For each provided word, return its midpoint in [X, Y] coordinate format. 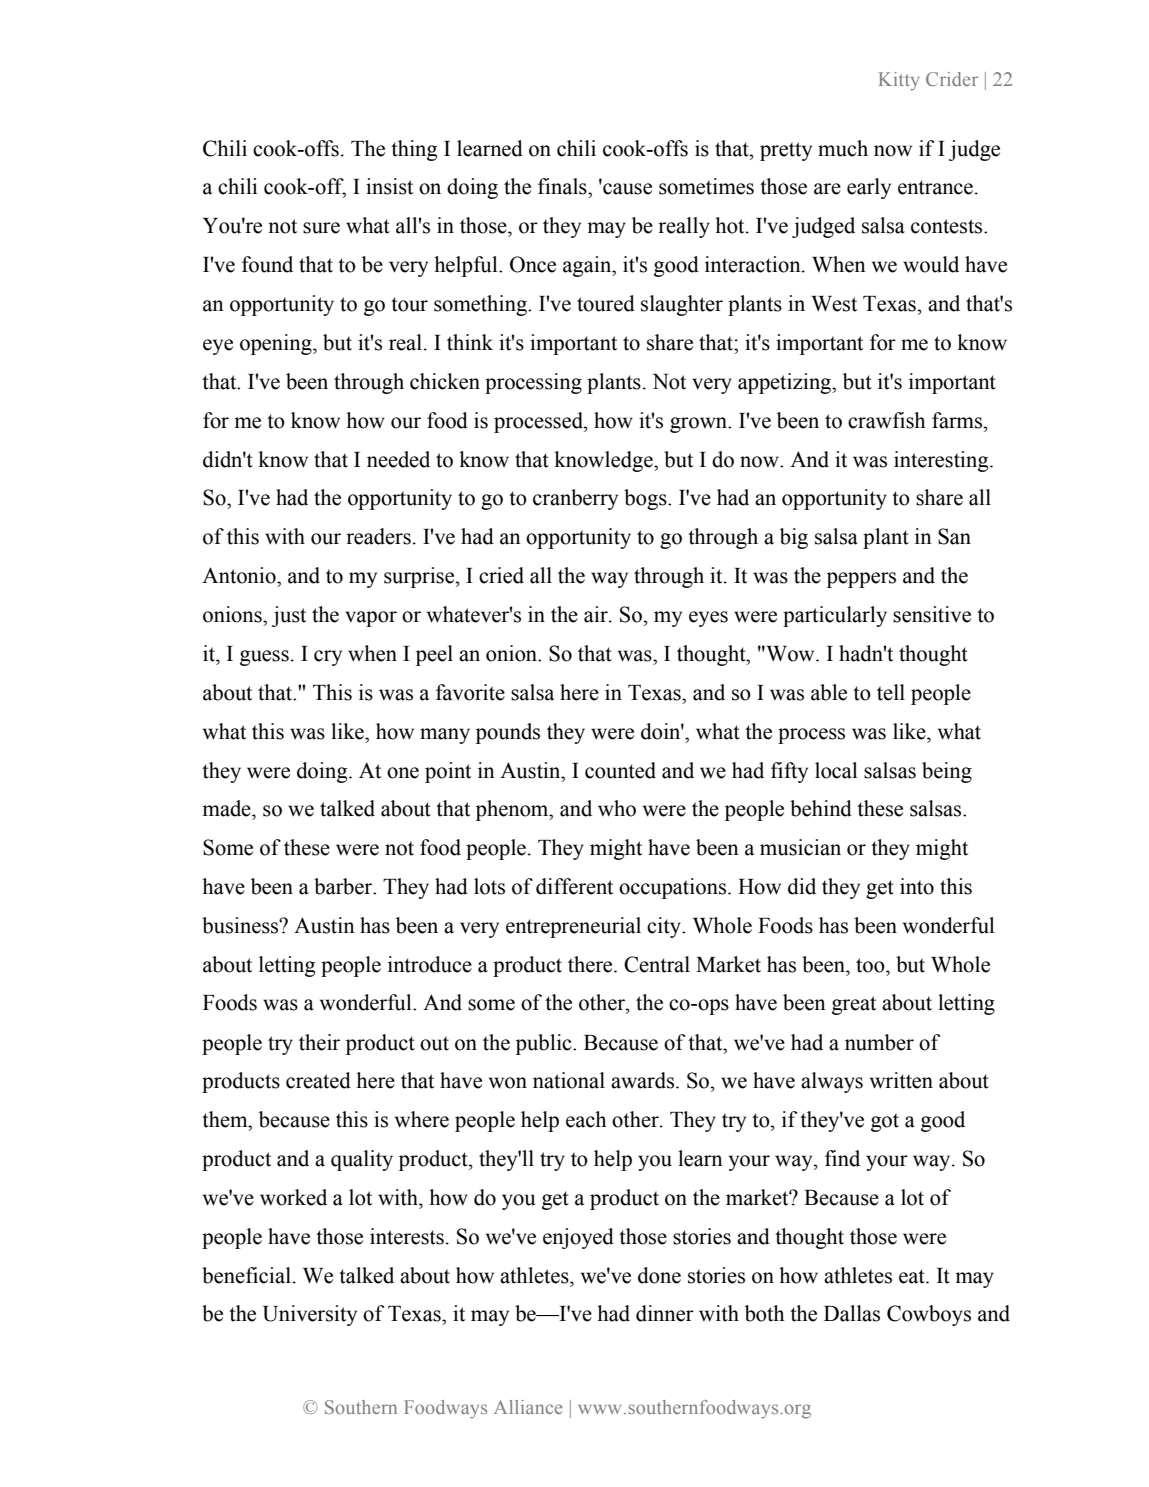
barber [344, 886]
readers [378, 536]
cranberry [575, 499]
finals [563, 186]
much [843, 148]
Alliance [528, 1407]
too [871, 965]
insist [389, 186]
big [794, 538]
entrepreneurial [573, 927]
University [310, 1315]
